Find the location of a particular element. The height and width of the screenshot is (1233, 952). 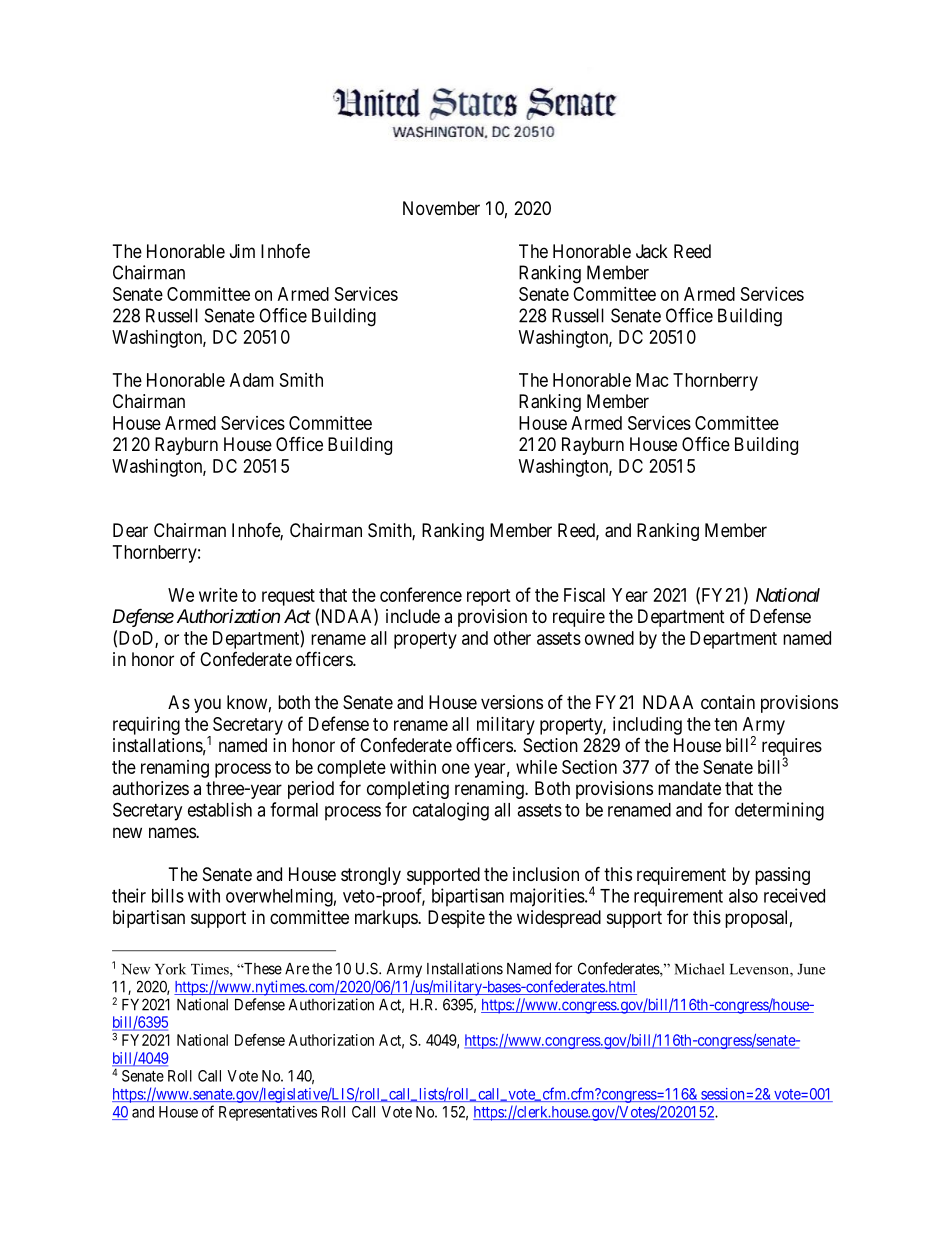

Jim is located at coordinates (242, 251).
